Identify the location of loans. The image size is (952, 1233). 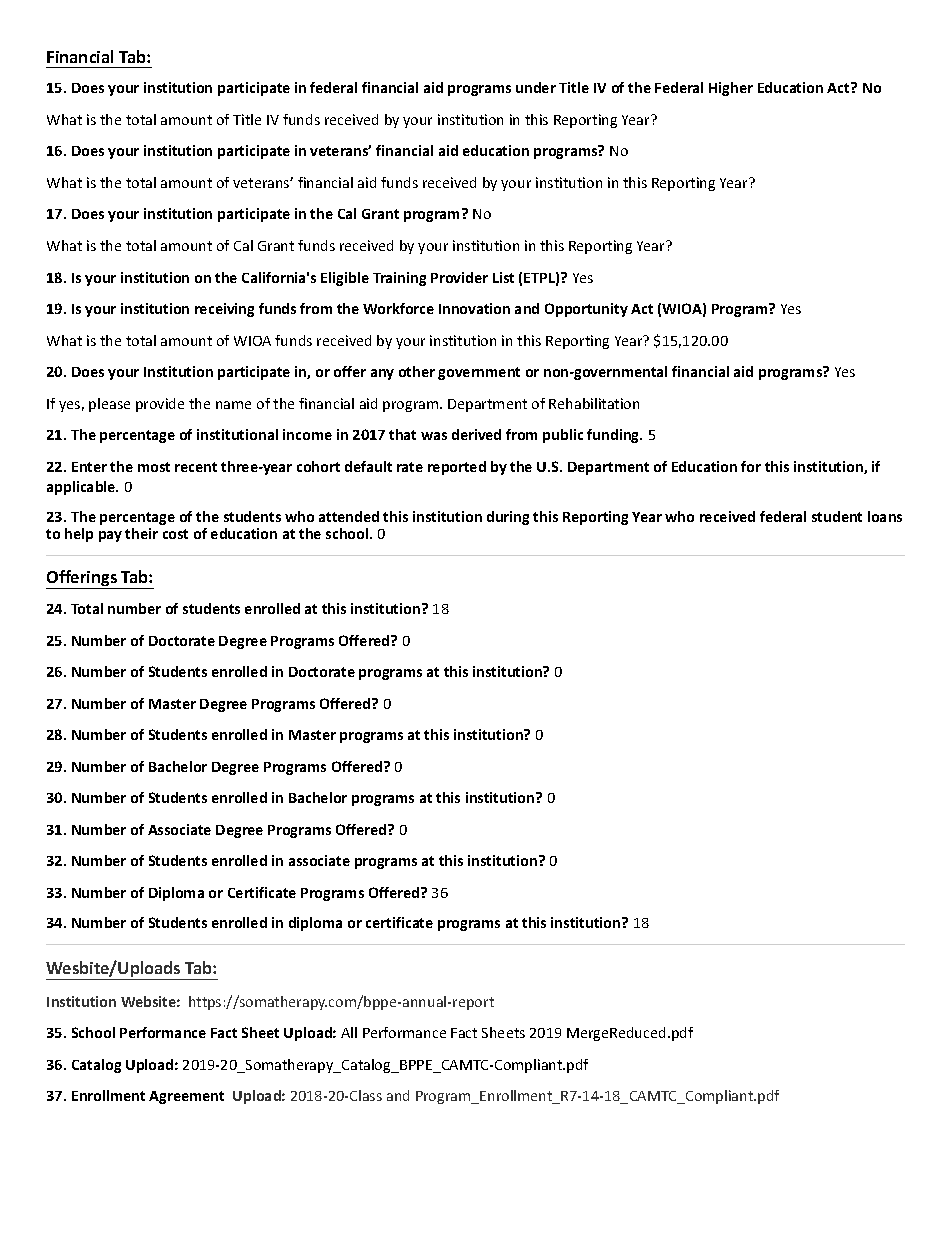
(885, 516).
